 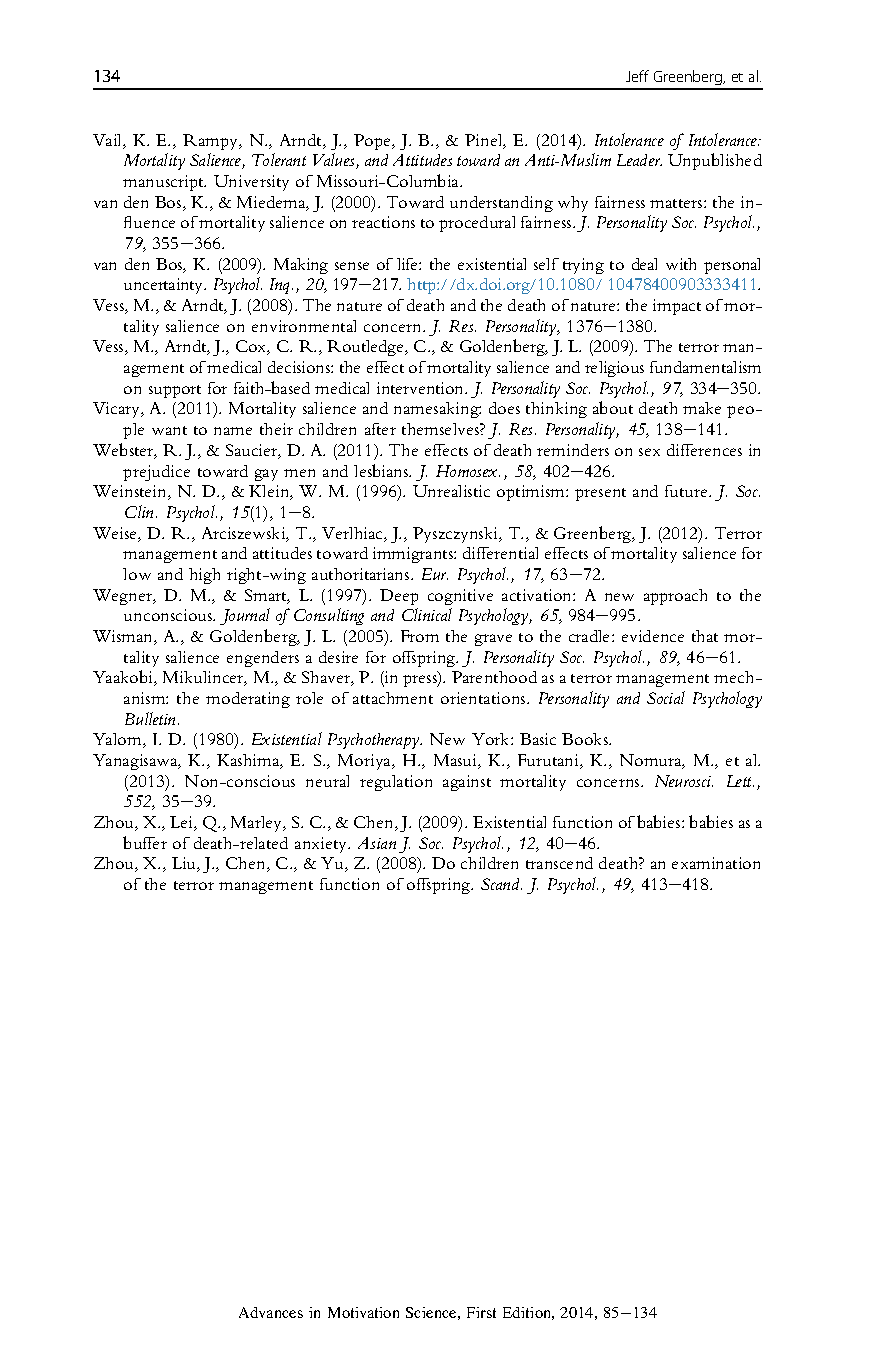 I want to click on Asian, so click(x=377, y=843).
